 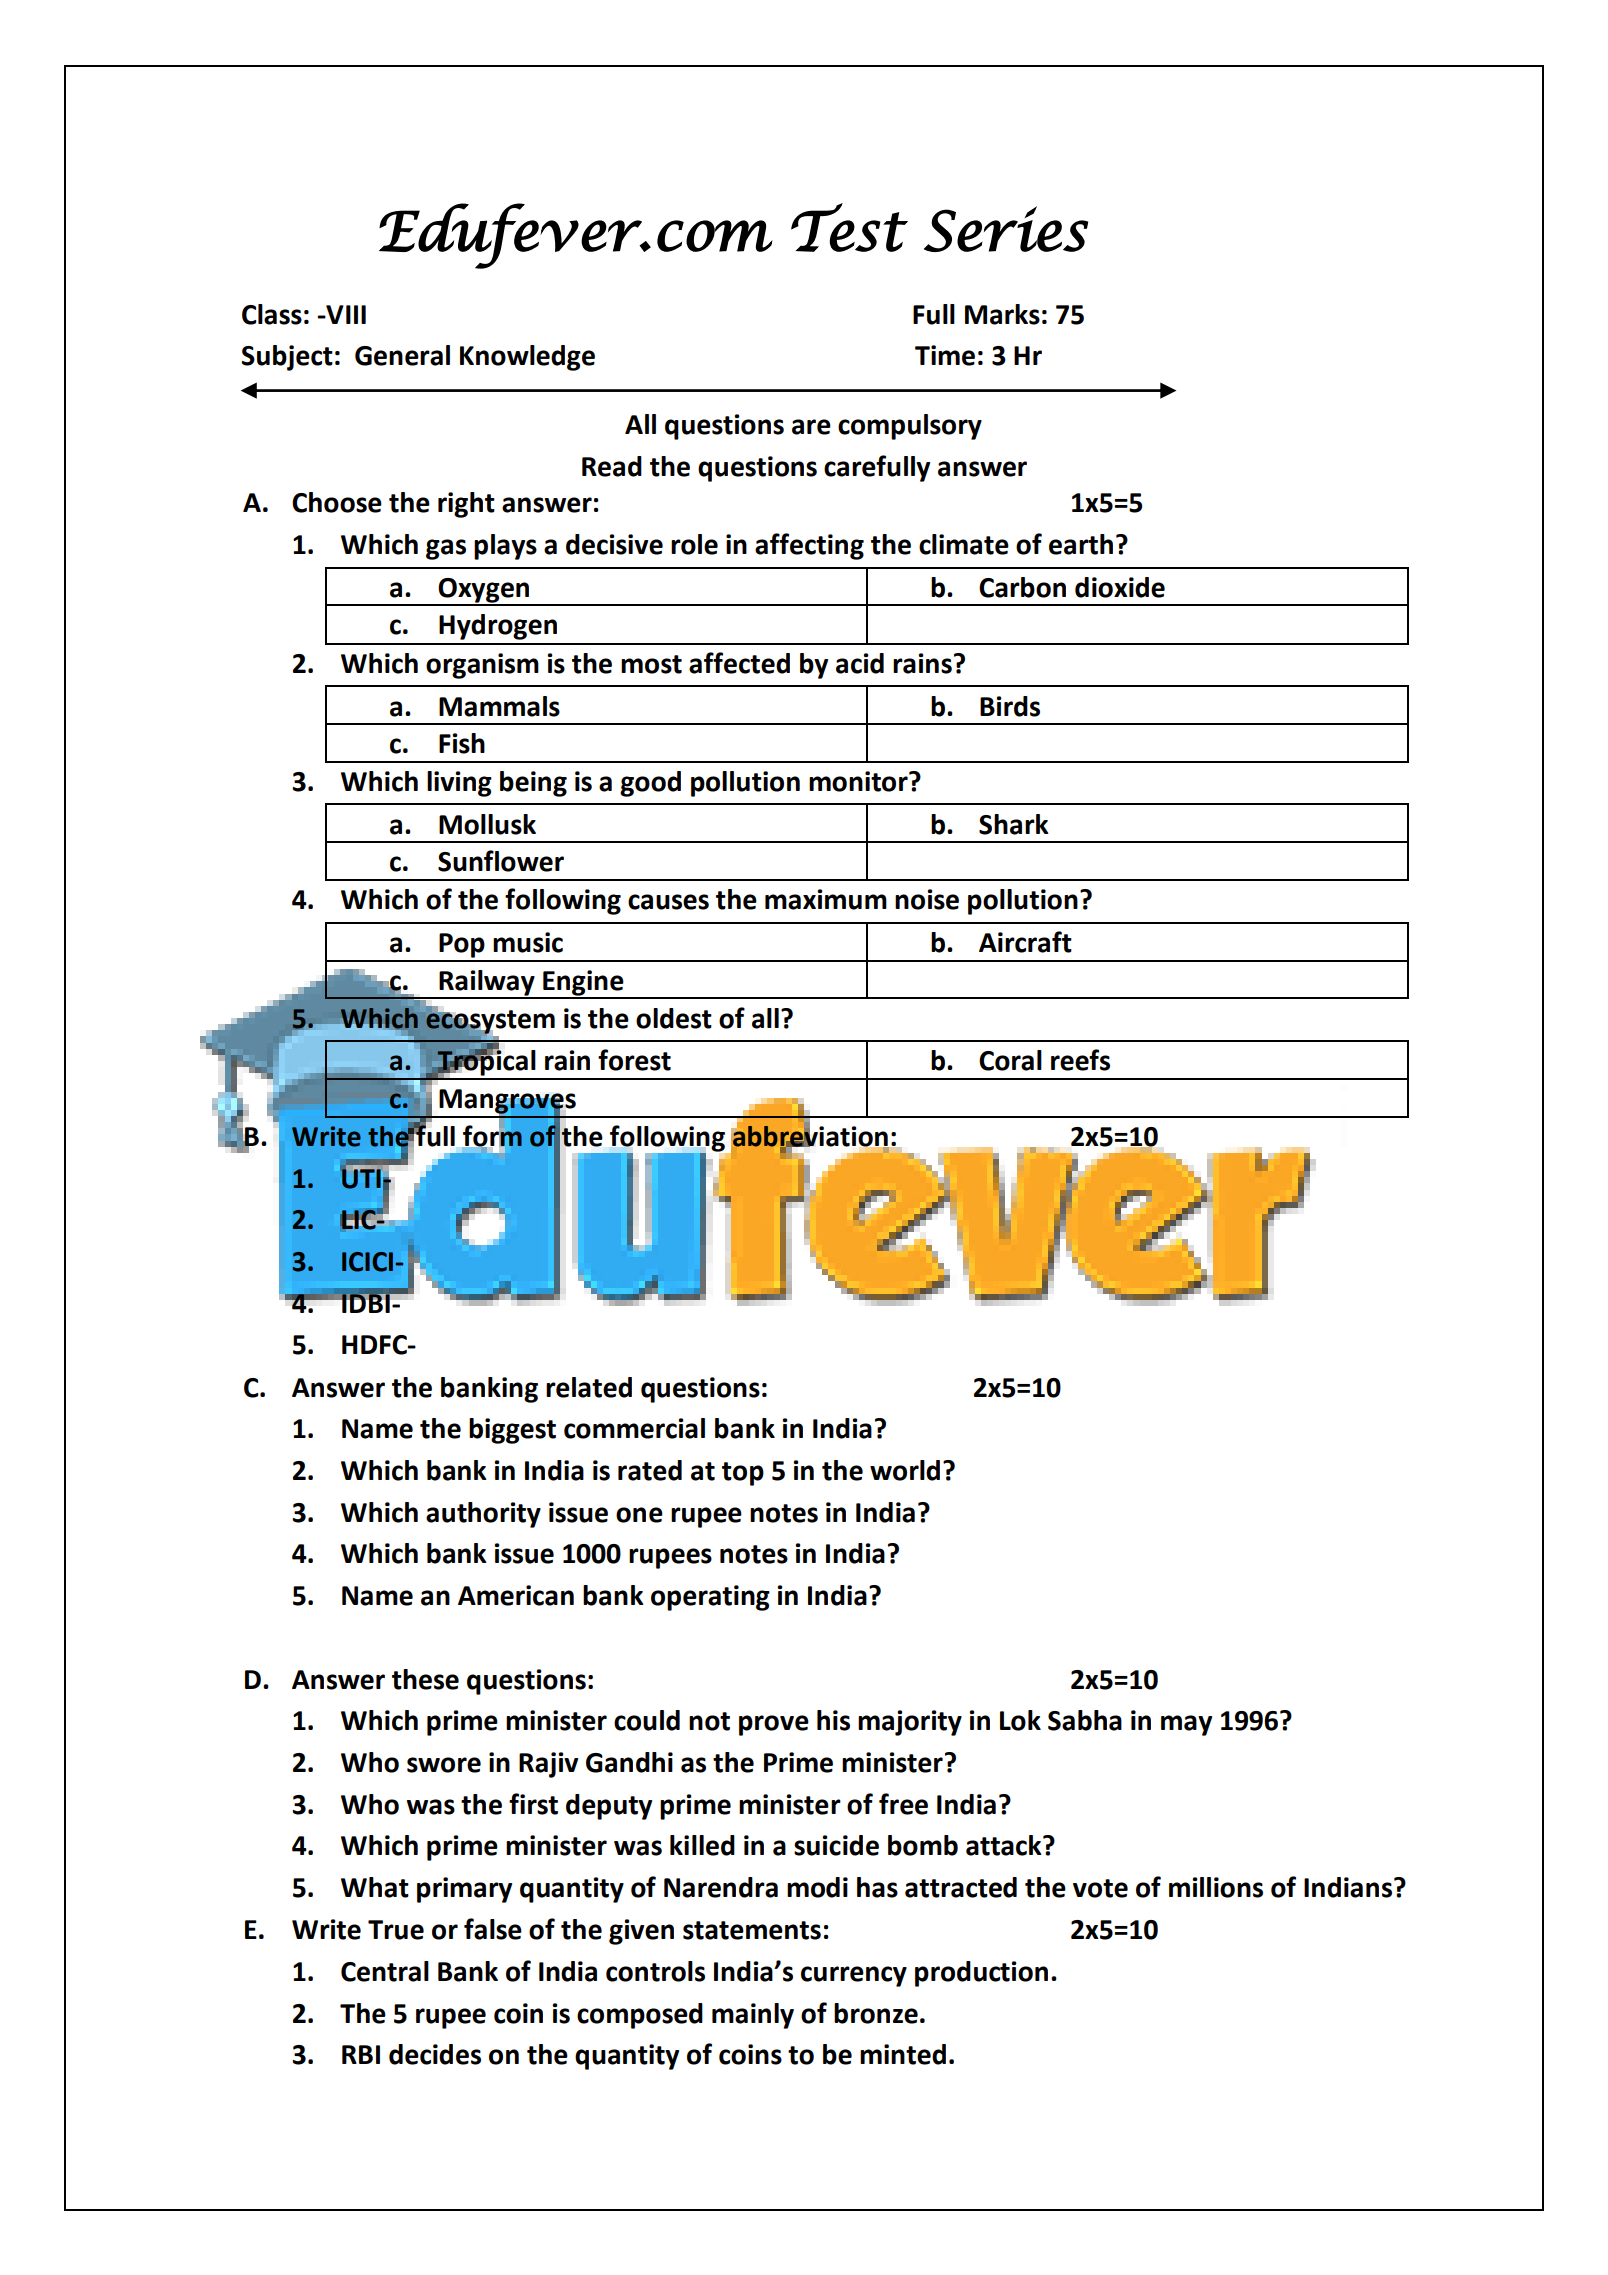 What do you see at coordinates (849, 227) in the page?
I see `Test` at bounding box center [849, 227].
